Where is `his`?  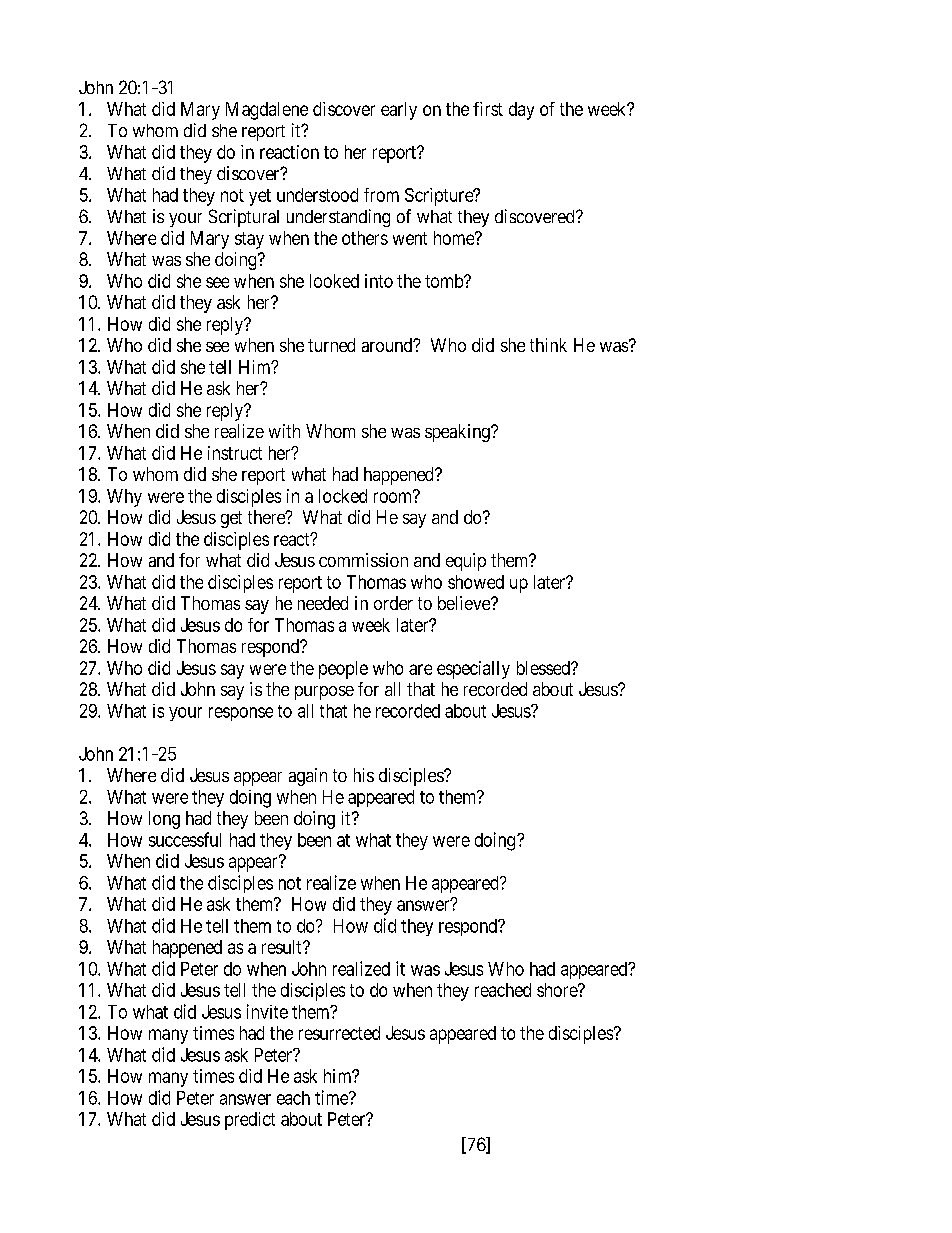 his is located at coordinates (364, 775).
